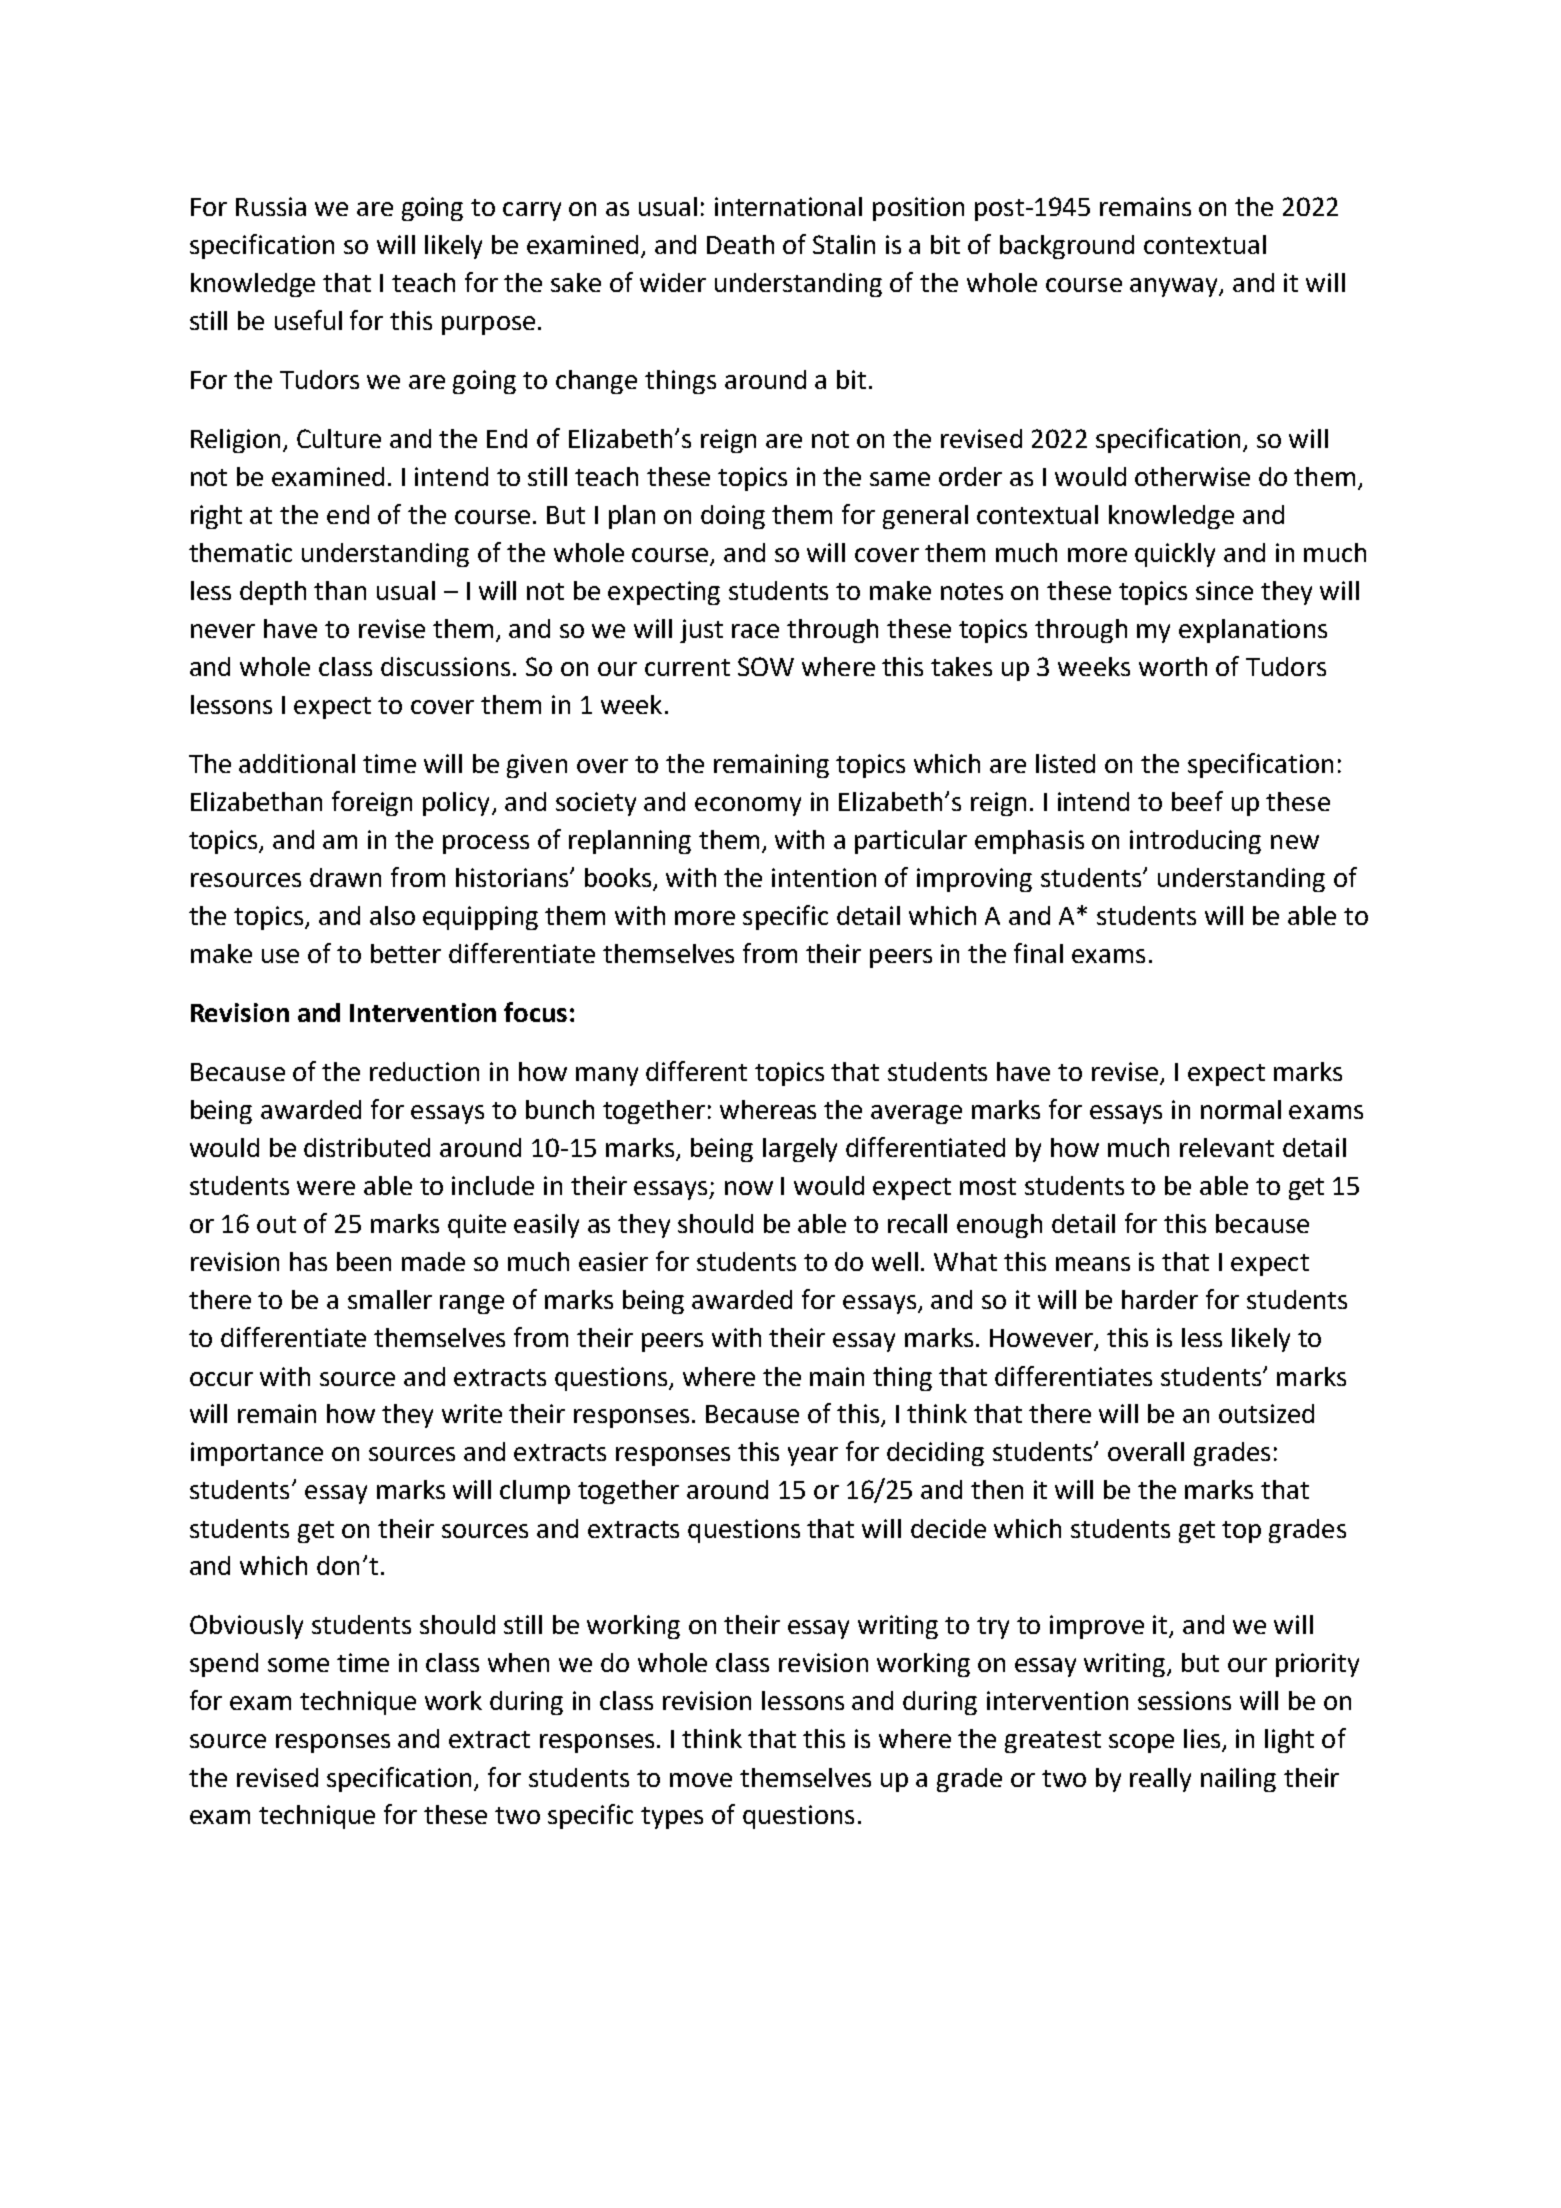 This page has height=2208, width=1561. What do you see at coordinates (813, 1456) in the page?
I see `year` at bounding box center [813, 1456].
